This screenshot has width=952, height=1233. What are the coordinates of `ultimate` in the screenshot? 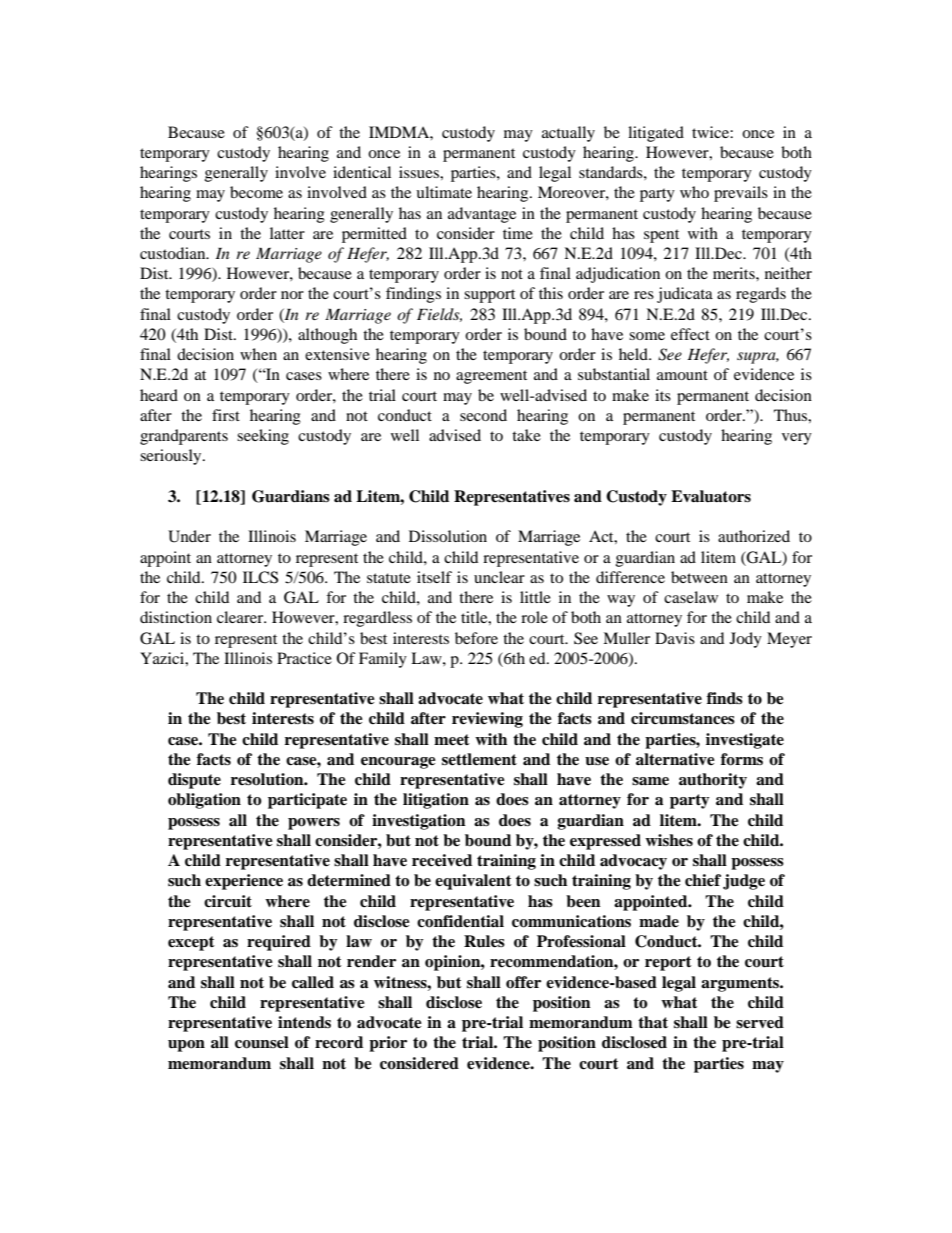 It's located at (444, 192).
